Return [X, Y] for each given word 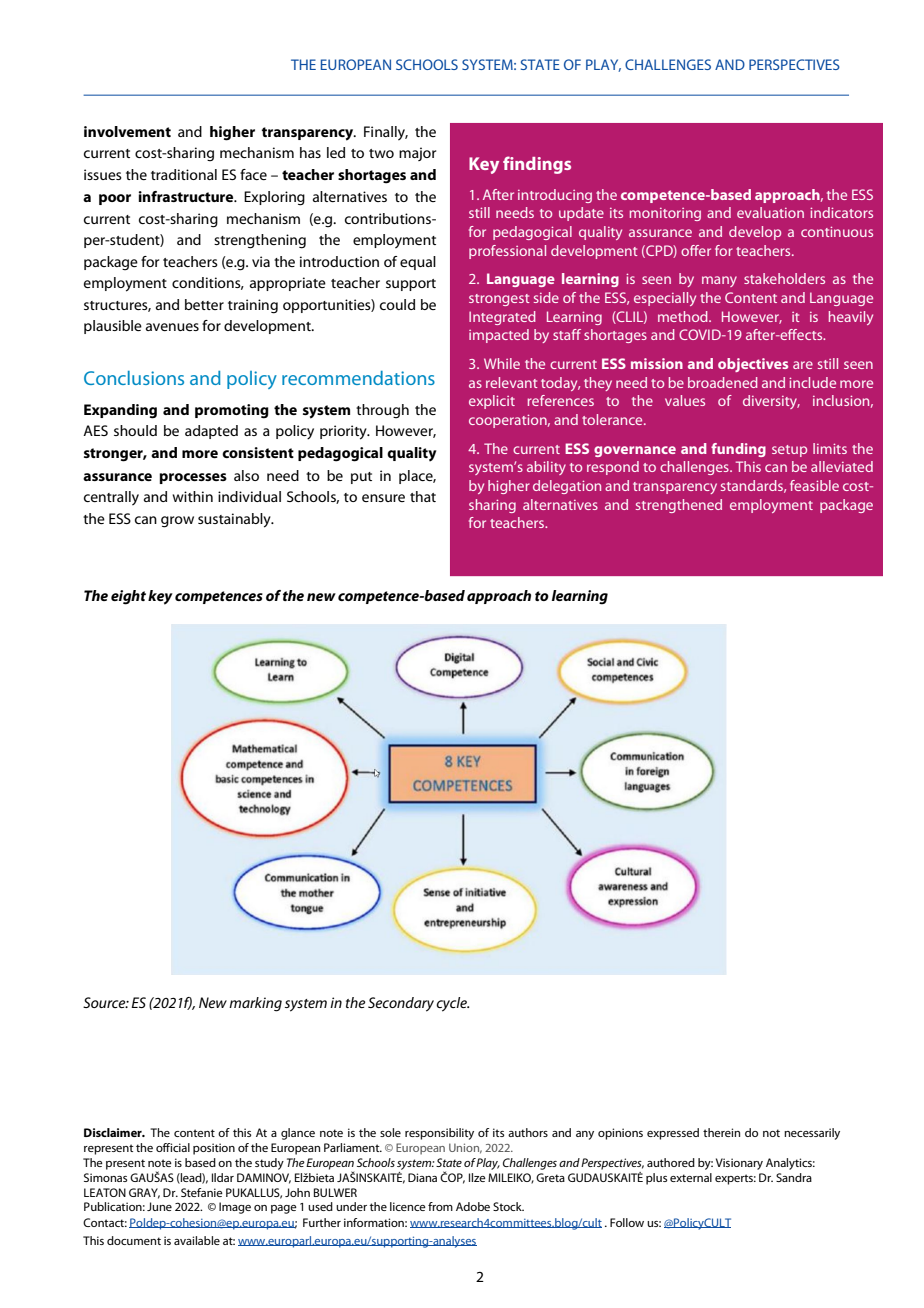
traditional [184, 174]
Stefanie [202, 1192]
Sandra [794, 1177]
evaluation [770, 212]
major [417, 154]
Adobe [473, 1206]
